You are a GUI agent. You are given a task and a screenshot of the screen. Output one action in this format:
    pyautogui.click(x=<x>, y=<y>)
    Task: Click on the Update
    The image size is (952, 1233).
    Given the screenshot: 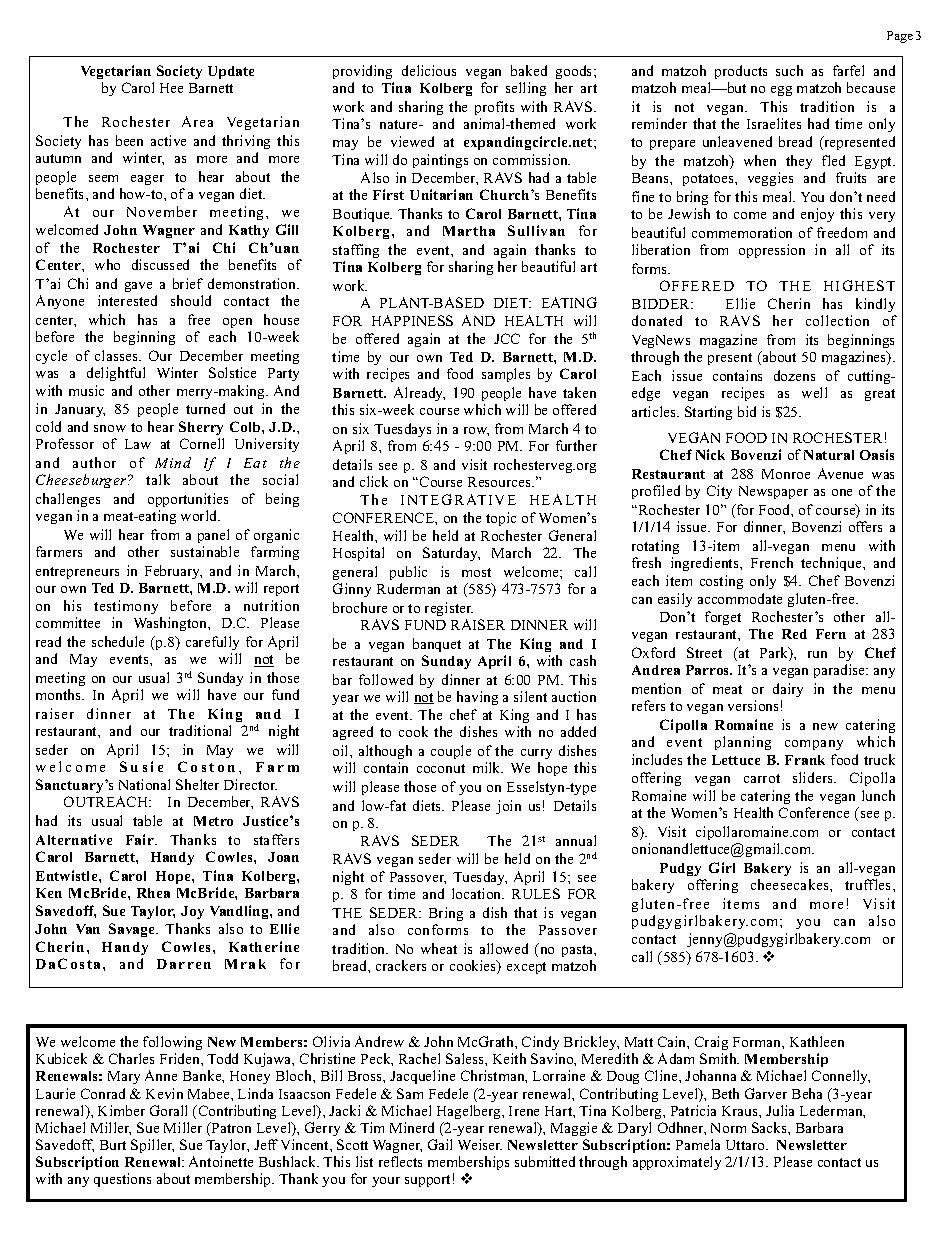 What is the action you would take?
    pyautogui.click(x=231, y=72)
